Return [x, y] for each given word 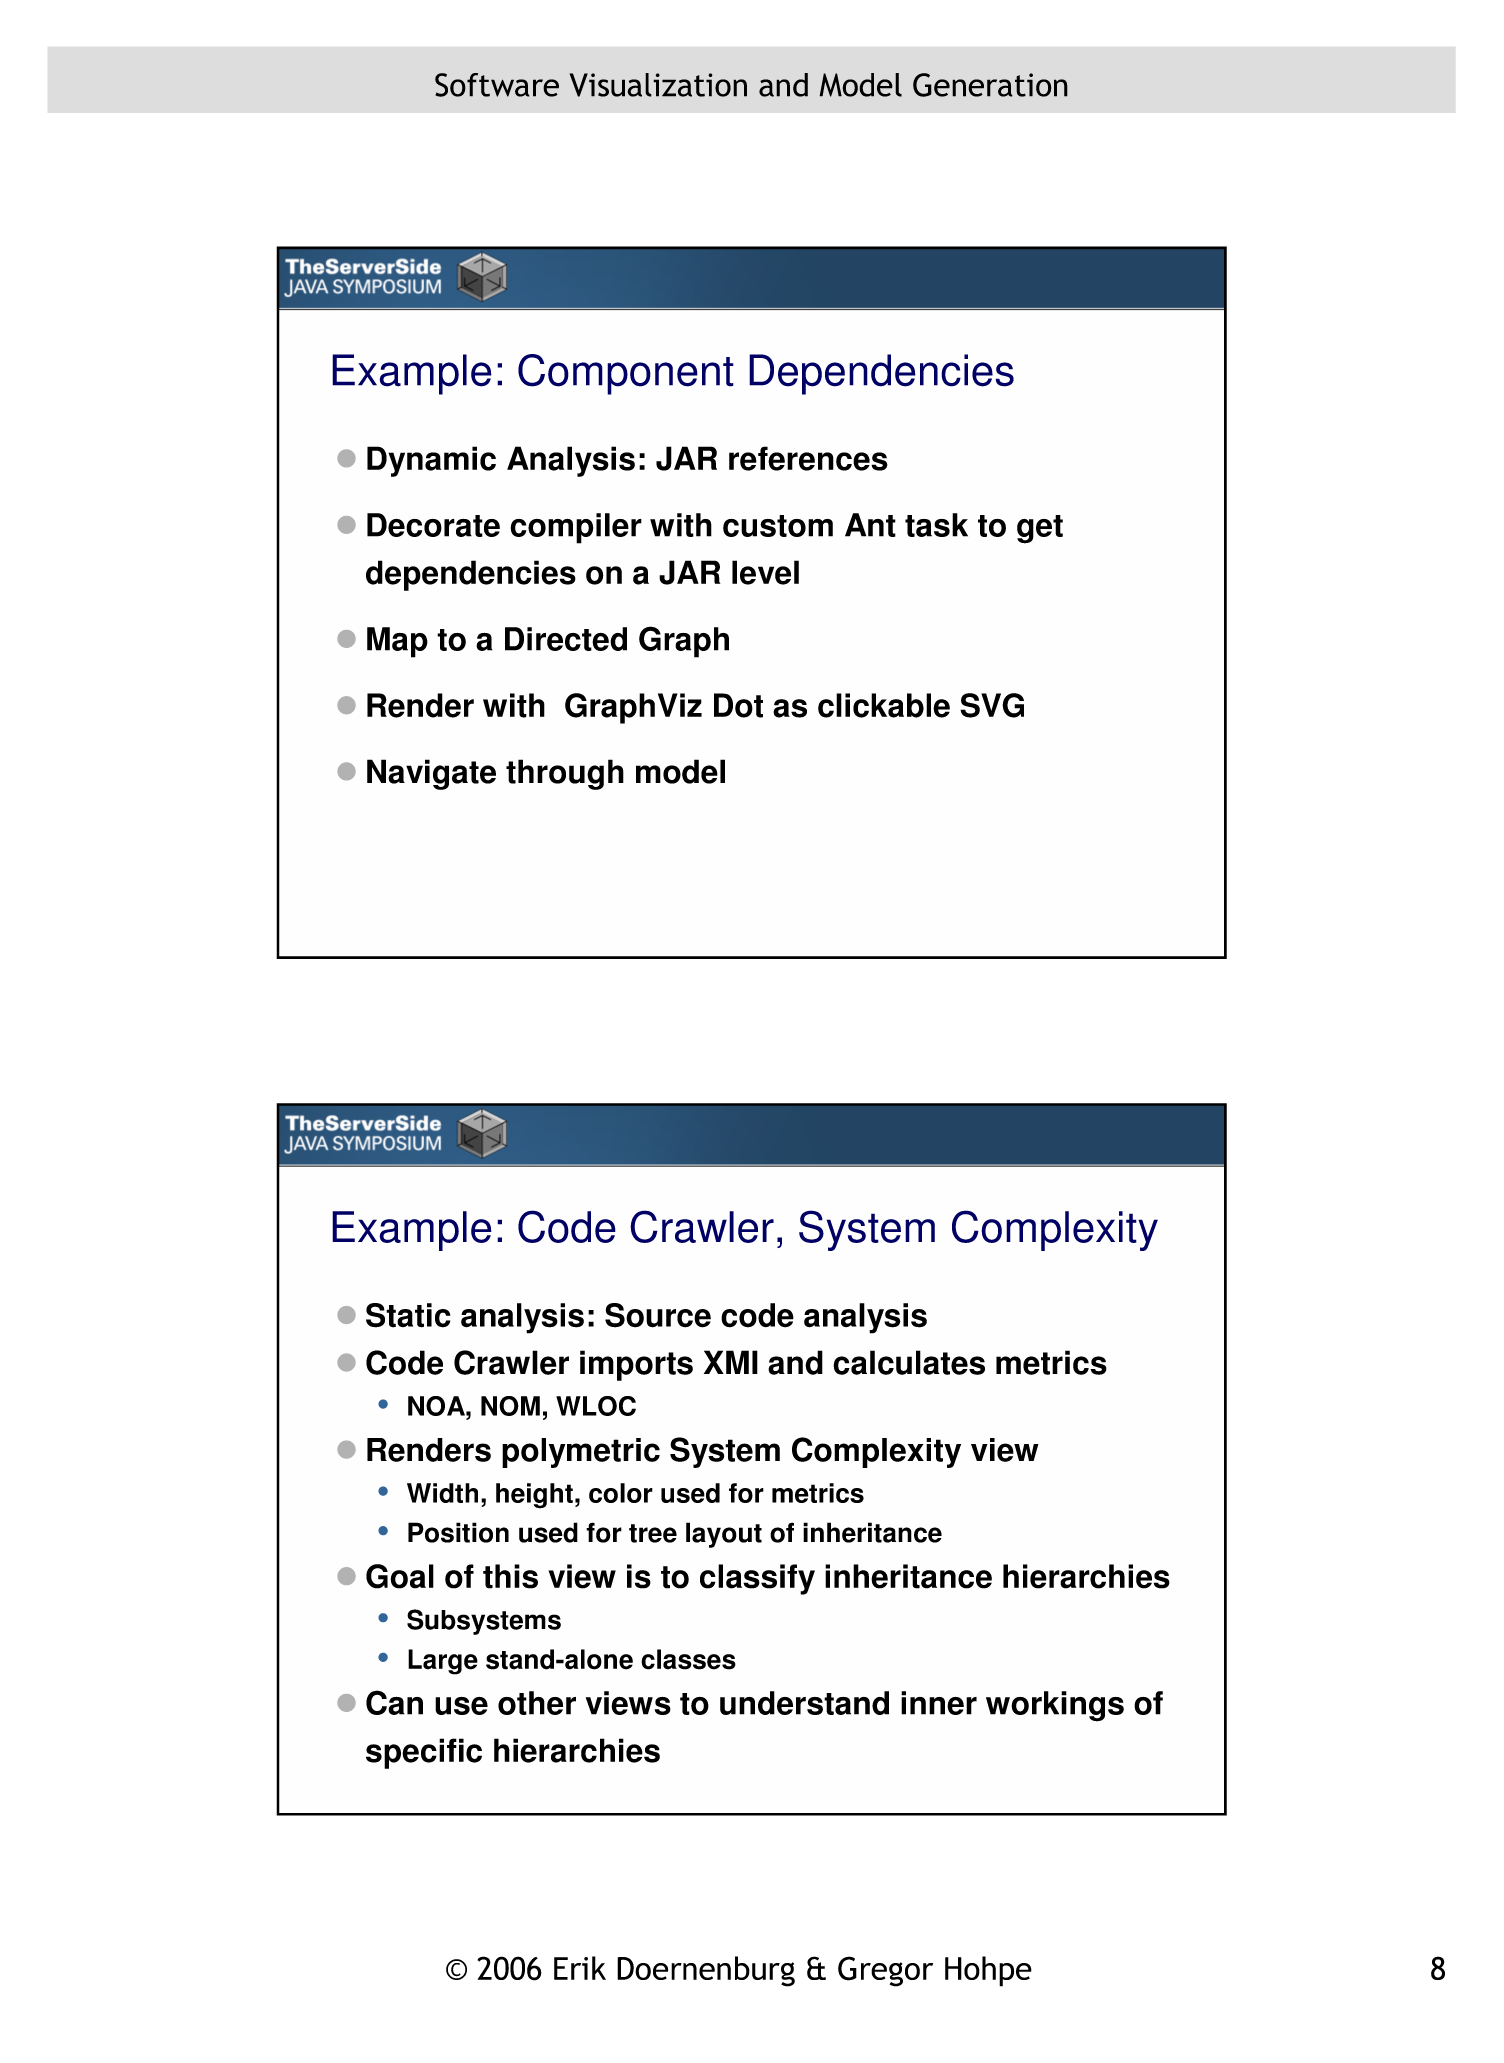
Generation [990, 85]
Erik [580, 1968]
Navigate [431, 774]
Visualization [658, 85]
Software [497, 85]
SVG [992, 705]
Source [658, 1315]
